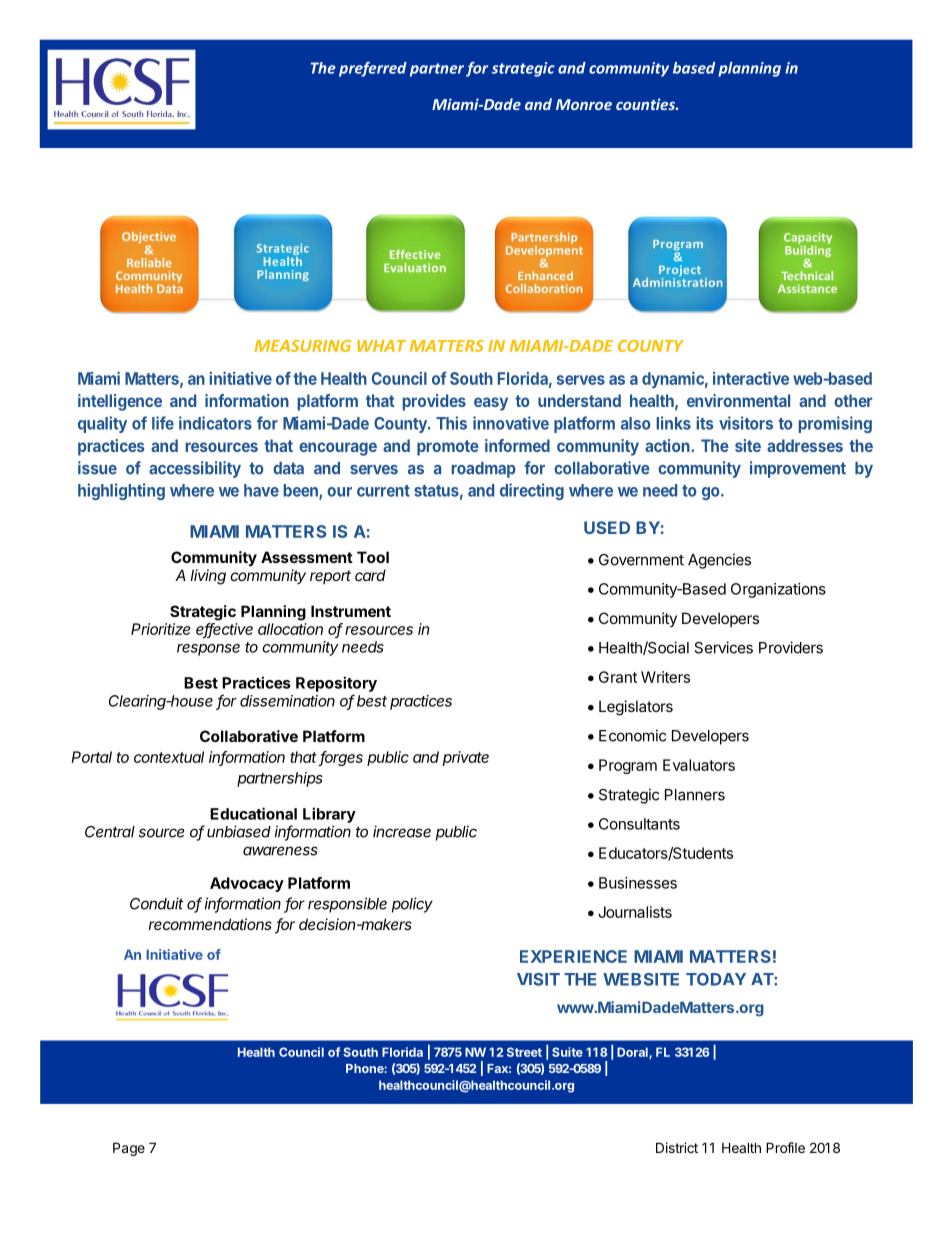  Describe the element at coordinates (373, 69) in the screenshot. I see `preferred` at that location.
